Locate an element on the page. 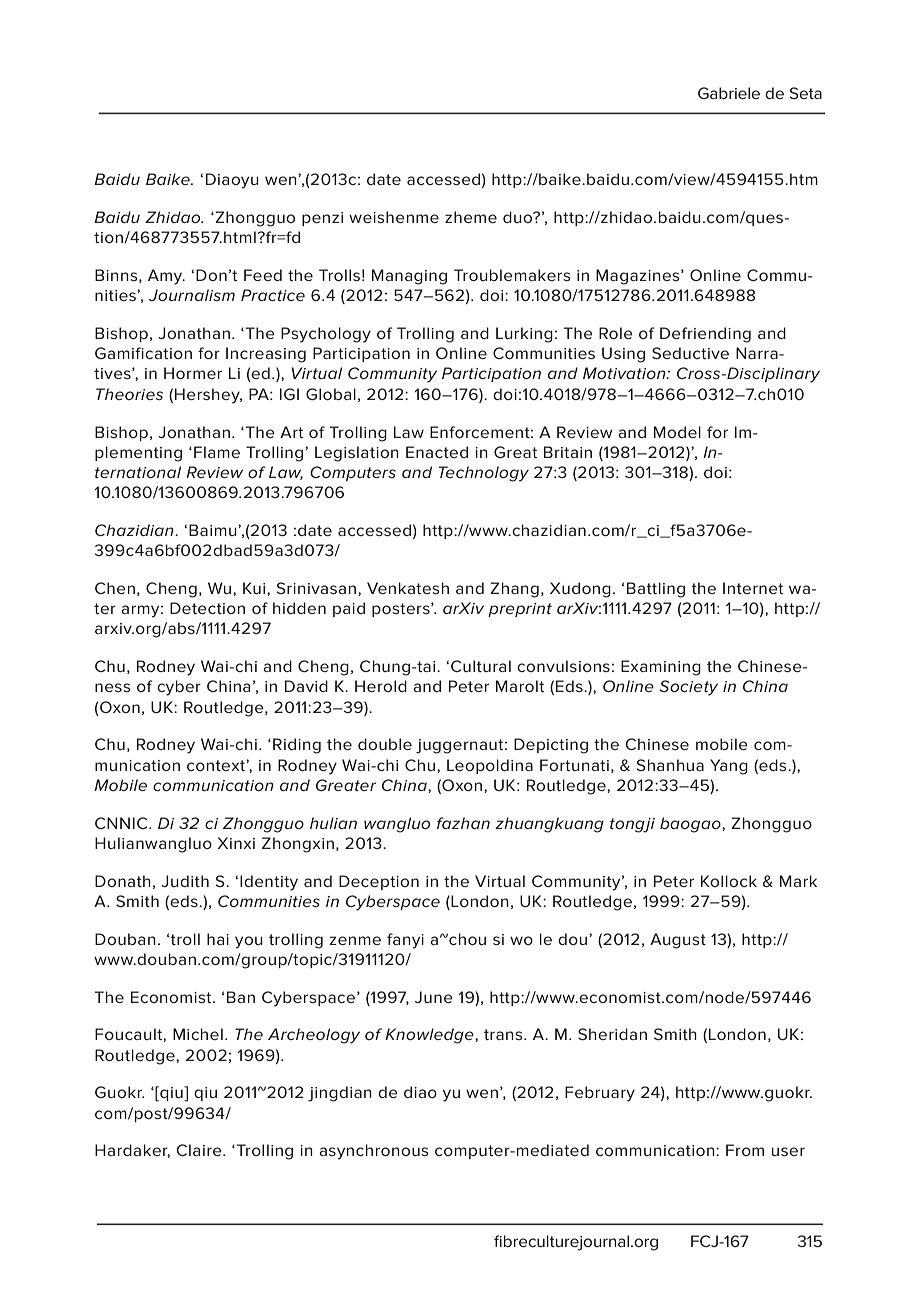 The width and height of the document is (924, 1308). Claire is located at coordinates (200, 1150).
